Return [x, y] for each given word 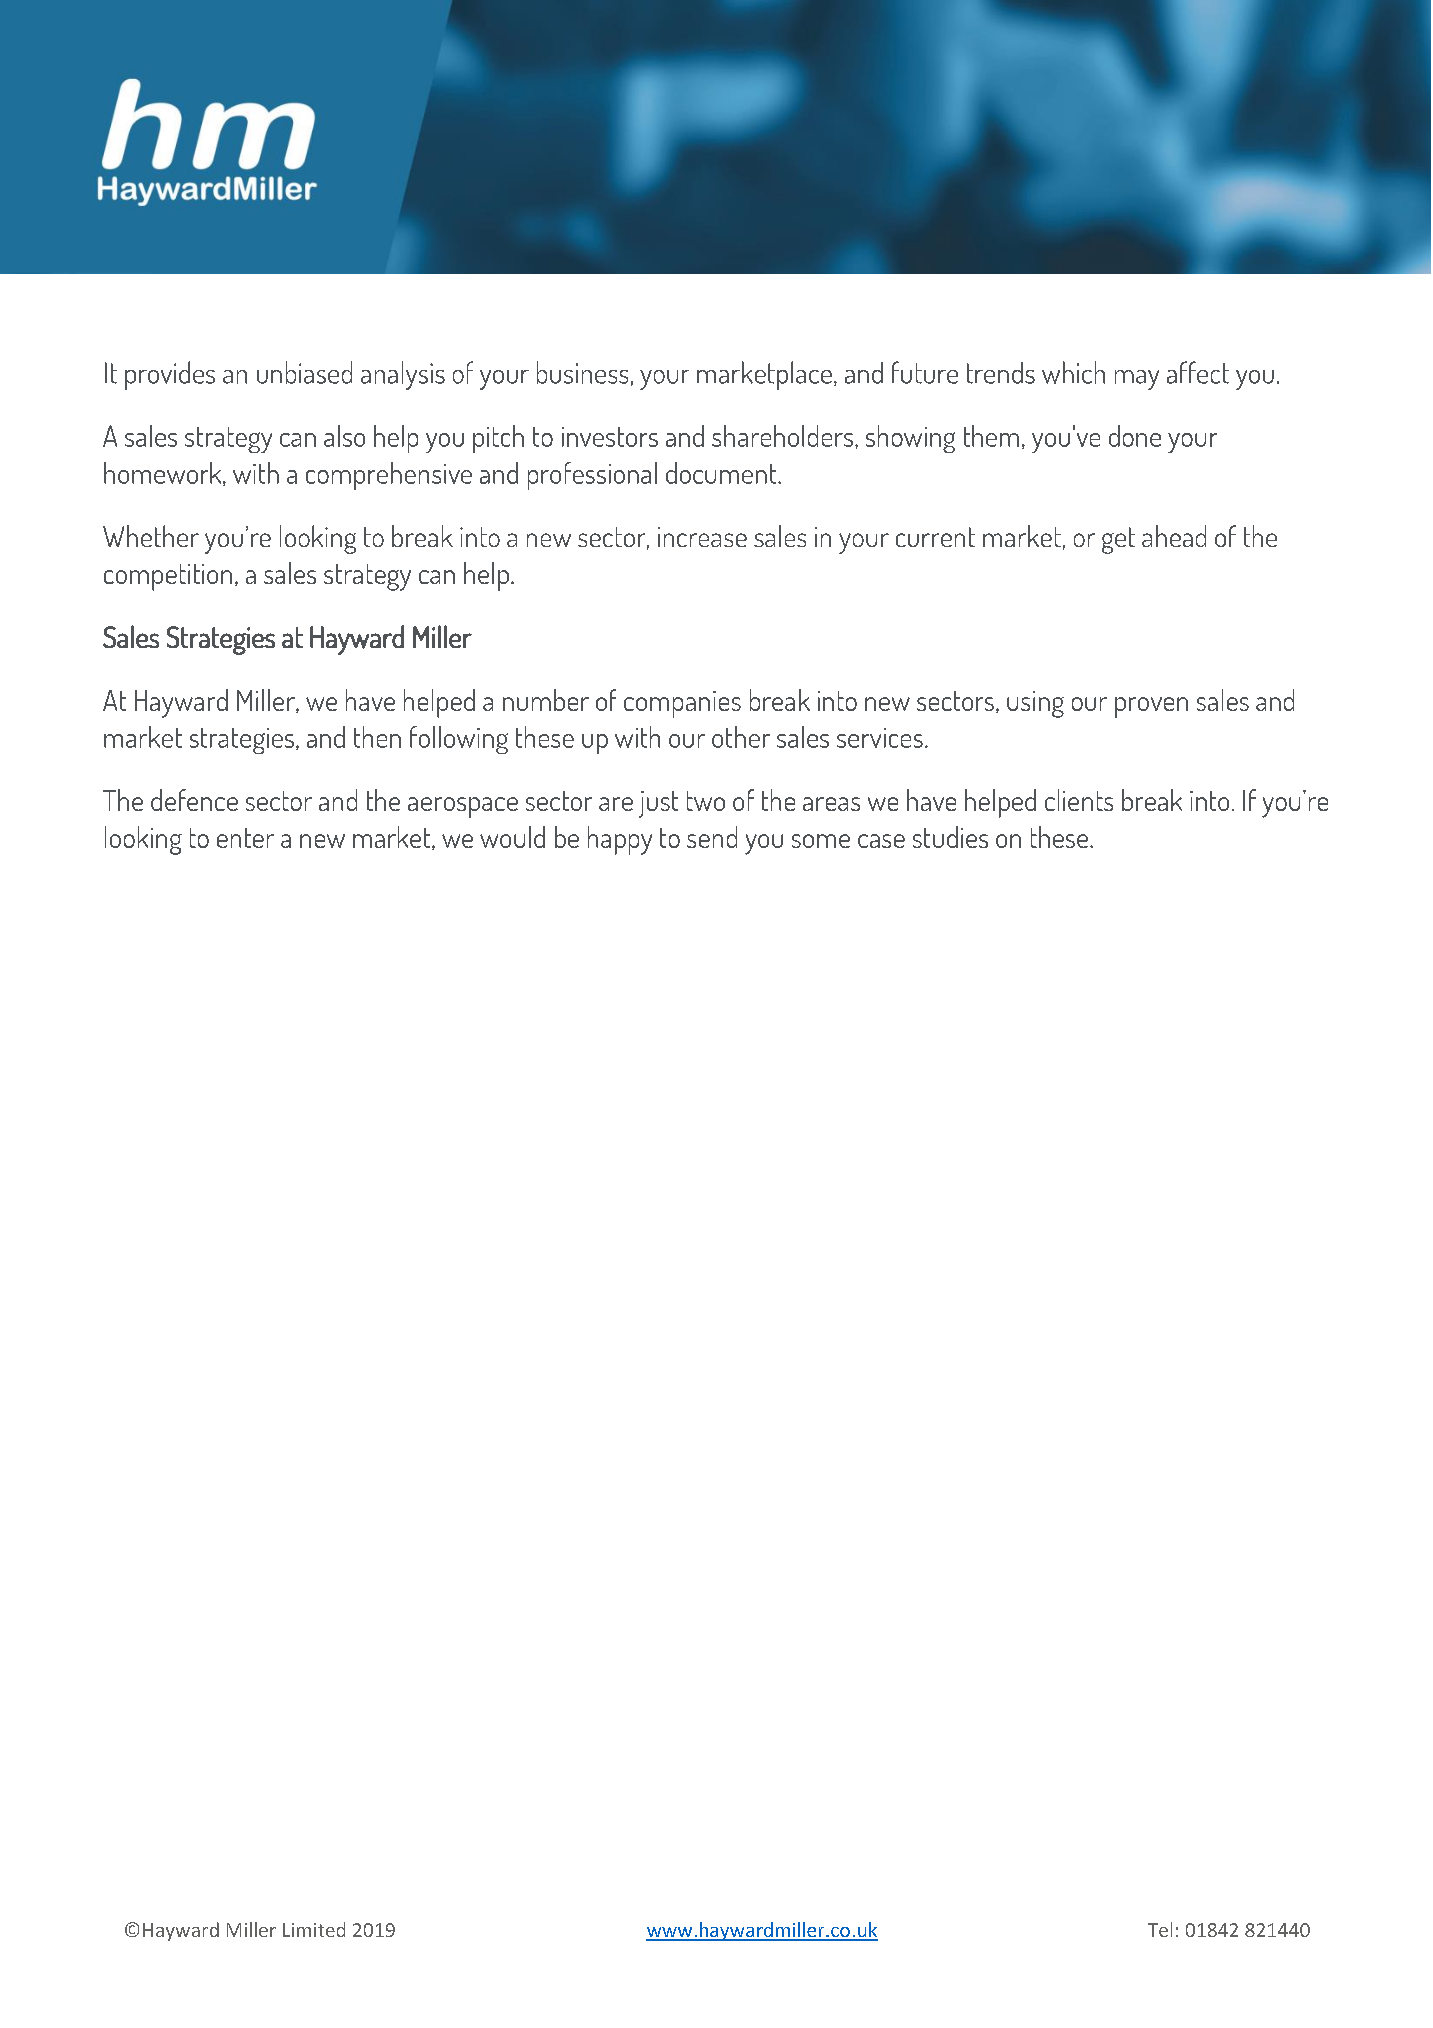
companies [682, 704]
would [512, 837]
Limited [314, 1929]
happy [620, 840]
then [377, 737]
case [881, 841]
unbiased [304, 372]
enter [245, 838]
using [1035, 704]
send [712, 837]
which [1073, 372]
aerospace [463, 807]
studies [950, 837]
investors [610, 437]
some [821, 841]
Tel [1160, 1929]
